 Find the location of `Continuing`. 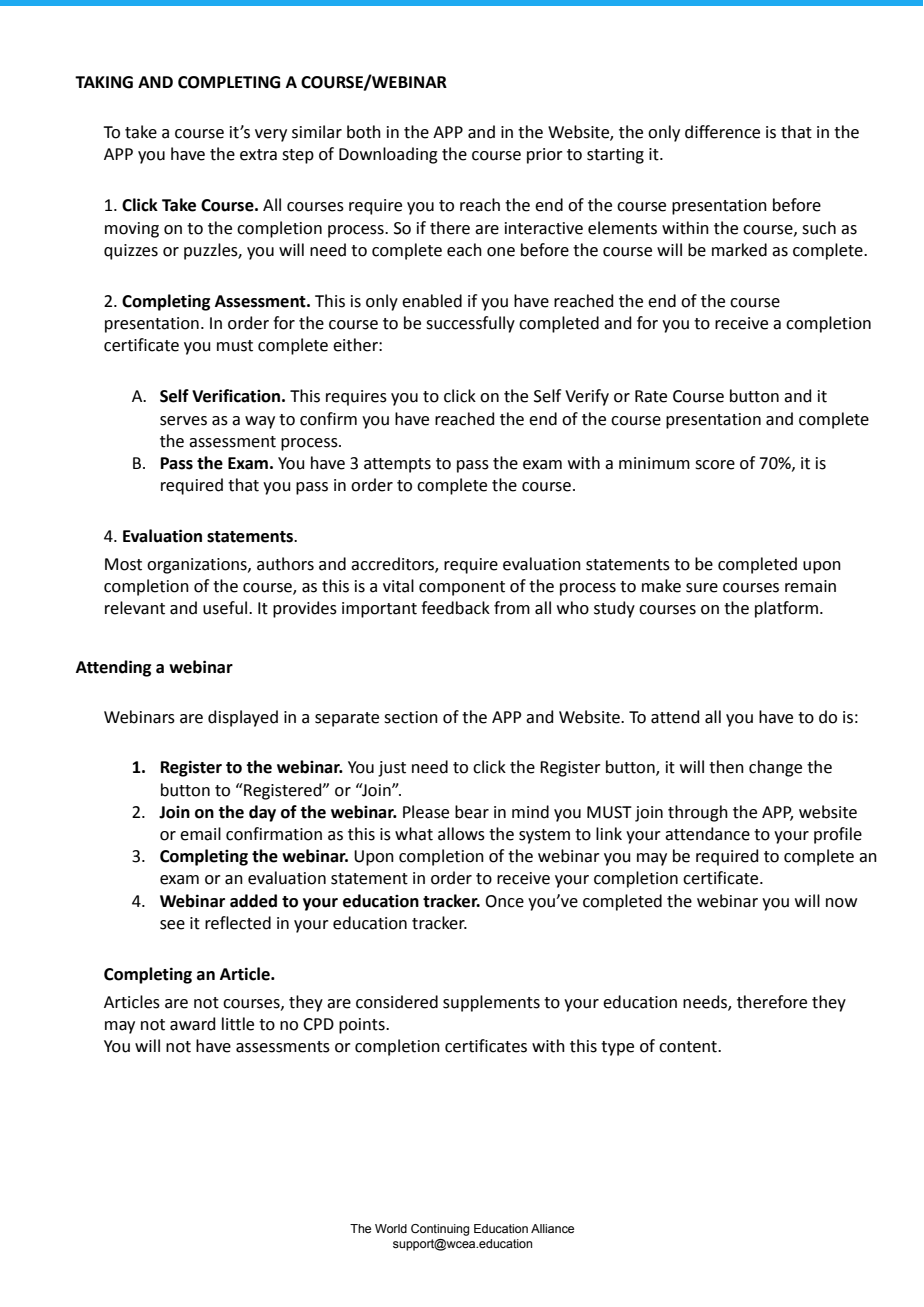

Continuing is located at coordinates (440, 1230).
